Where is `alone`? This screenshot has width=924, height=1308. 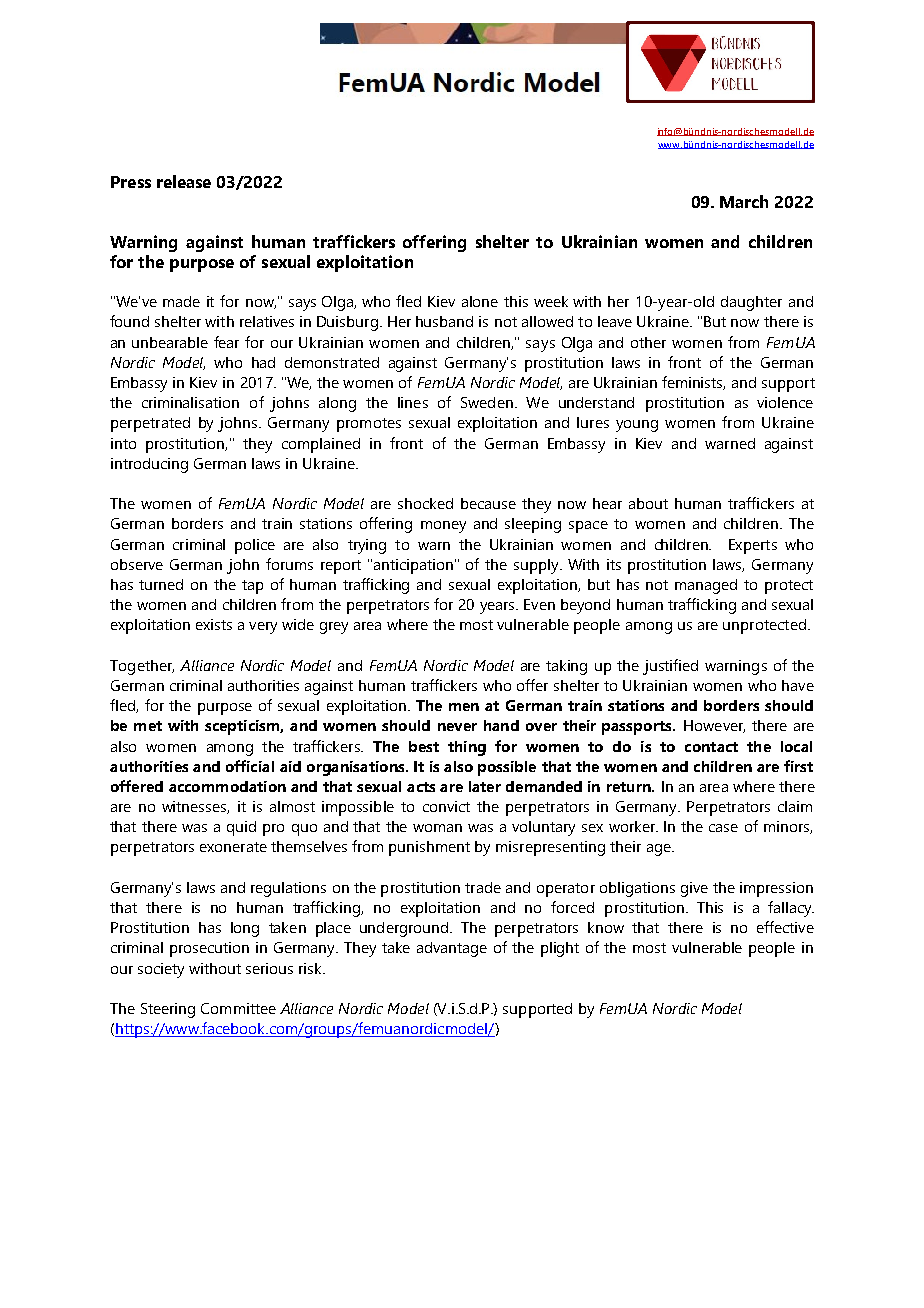
alone is located at coordinates (480, 301).
